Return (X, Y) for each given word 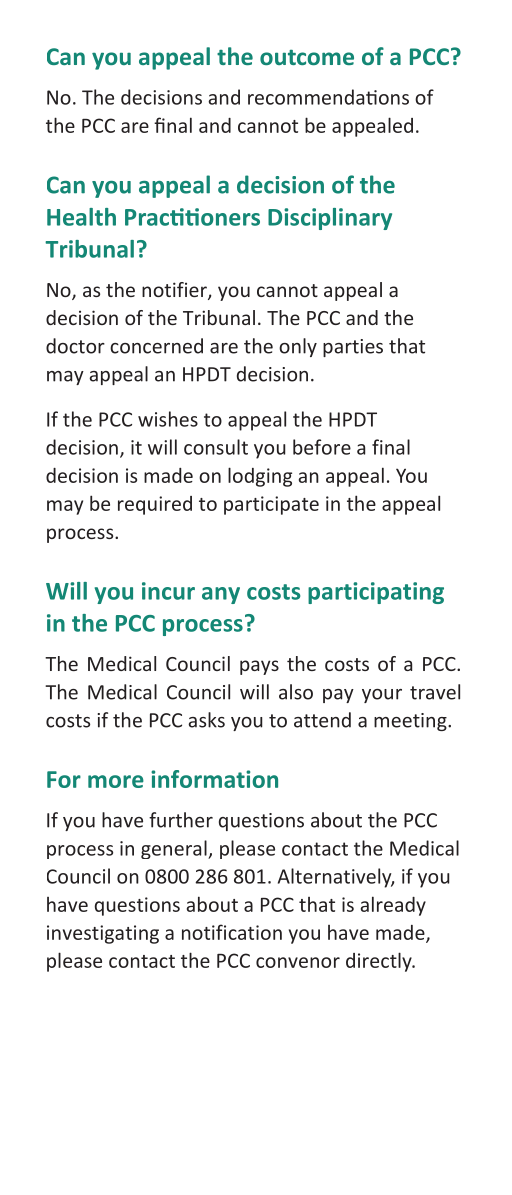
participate (271, 505)
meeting (411, 722)
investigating (103, 934)
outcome (307, 57)
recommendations (328, 97)
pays (259, 667)
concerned (156, 346)
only (298, 347)
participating (376, 593)
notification (232, 932)
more (116, 781)
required (155, 505)
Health (81, 217)
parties (353, 348)
